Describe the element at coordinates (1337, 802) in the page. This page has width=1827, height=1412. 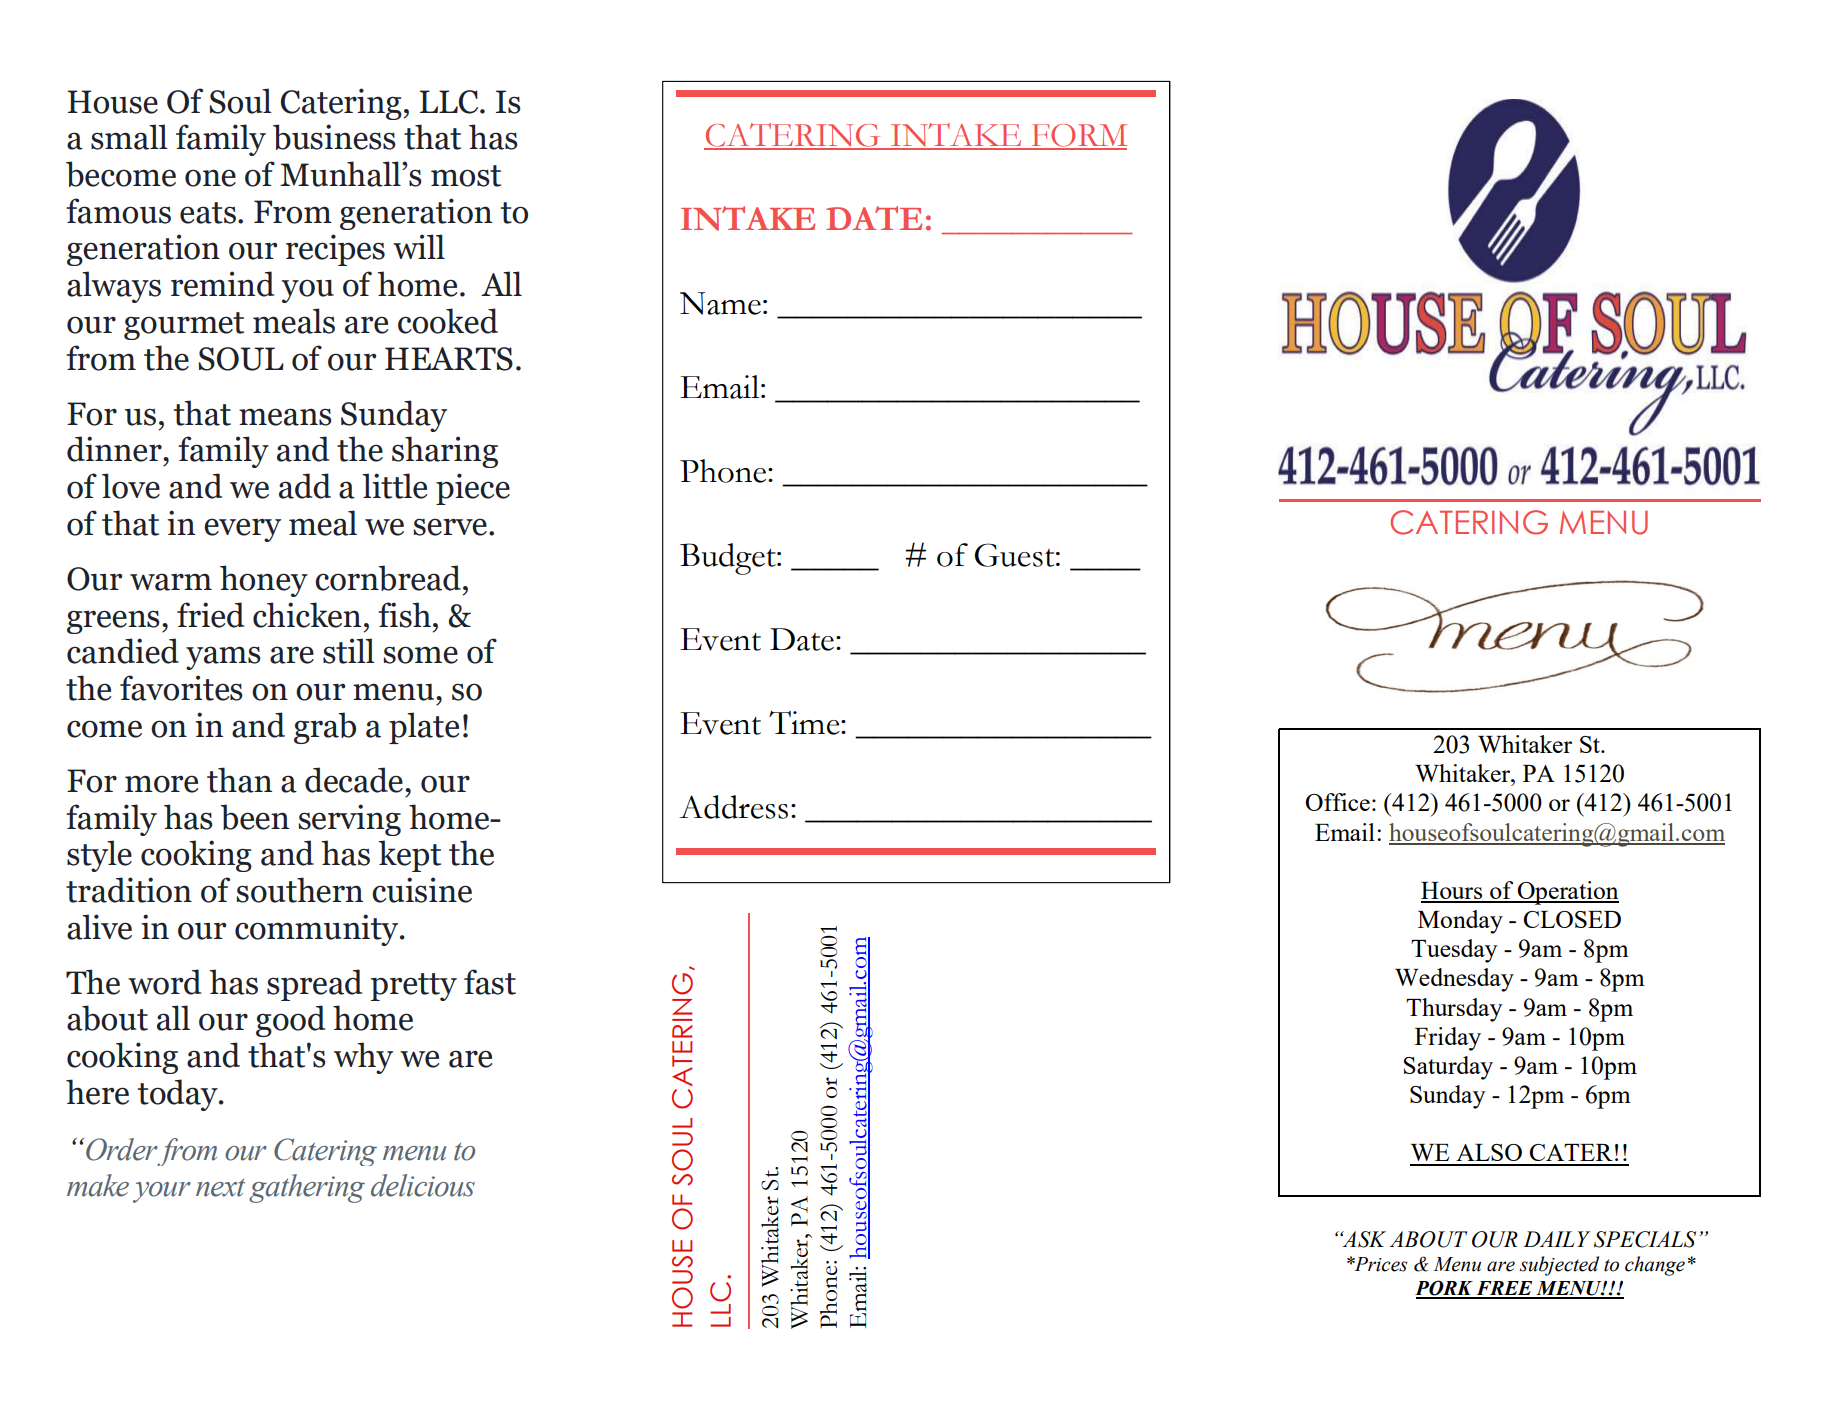
I see `Office` at that location.
